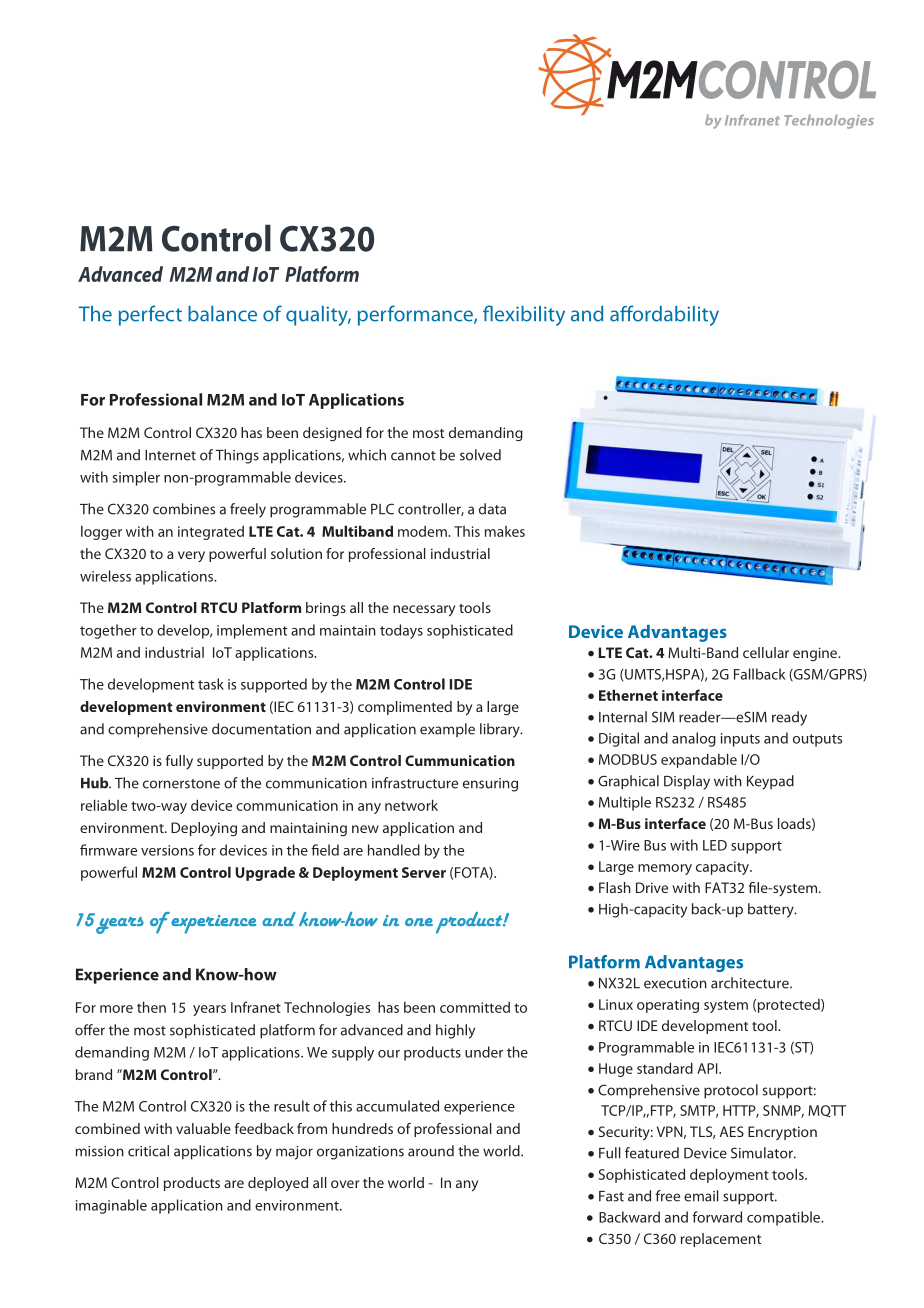  I want to click on cellular, so click(766, 652).
